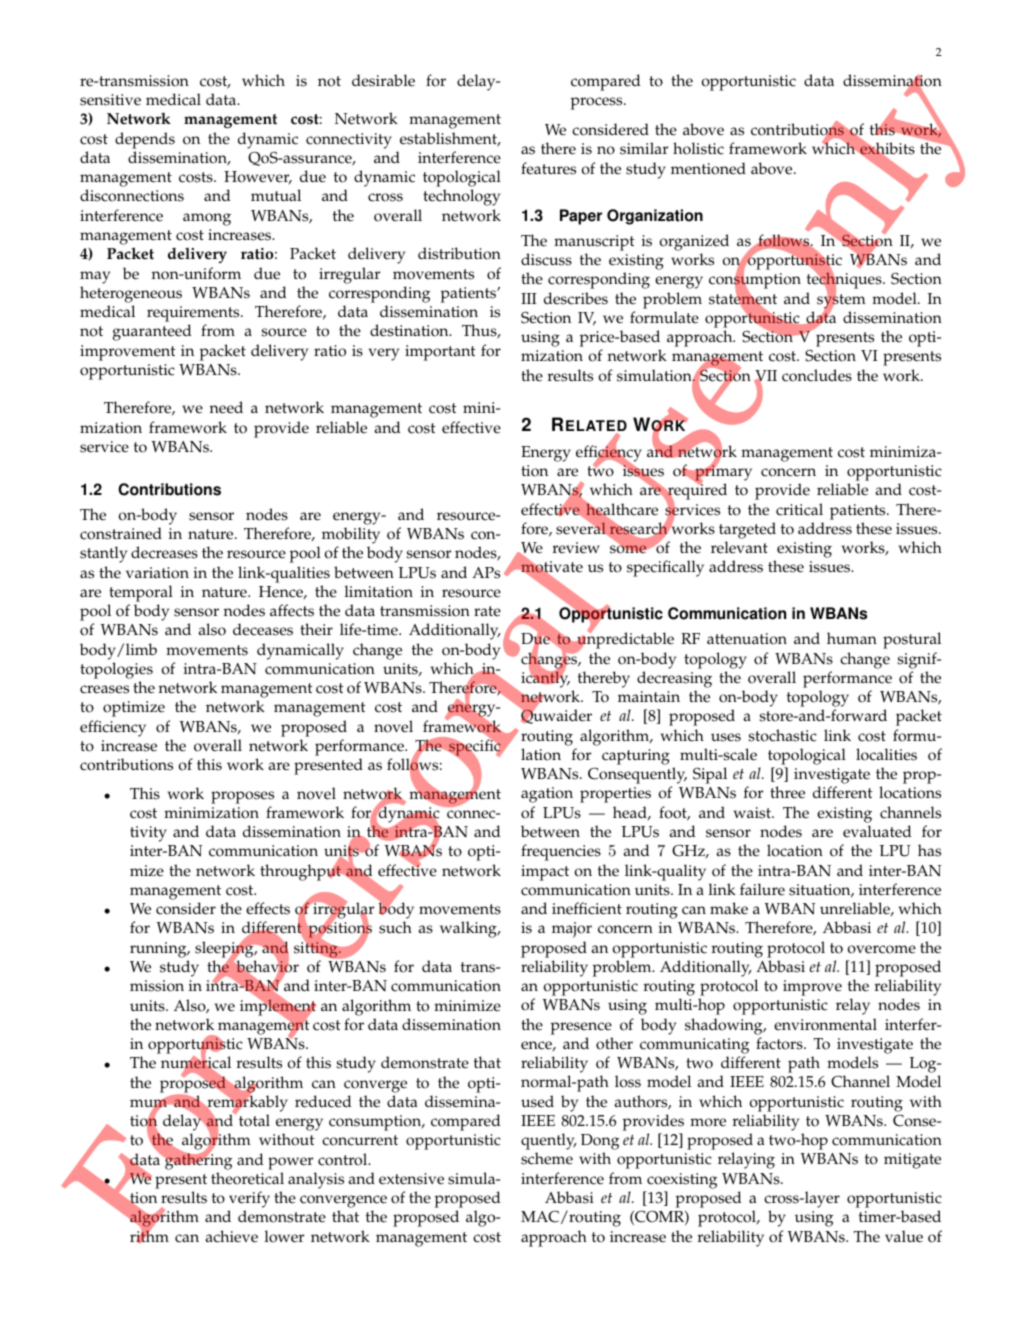 The height and width of the screenshot is (1322, 1022). What do you see at coordinates (881, 949) in the screenshot?
I see `overcome` at bounding box center [881, 949].
